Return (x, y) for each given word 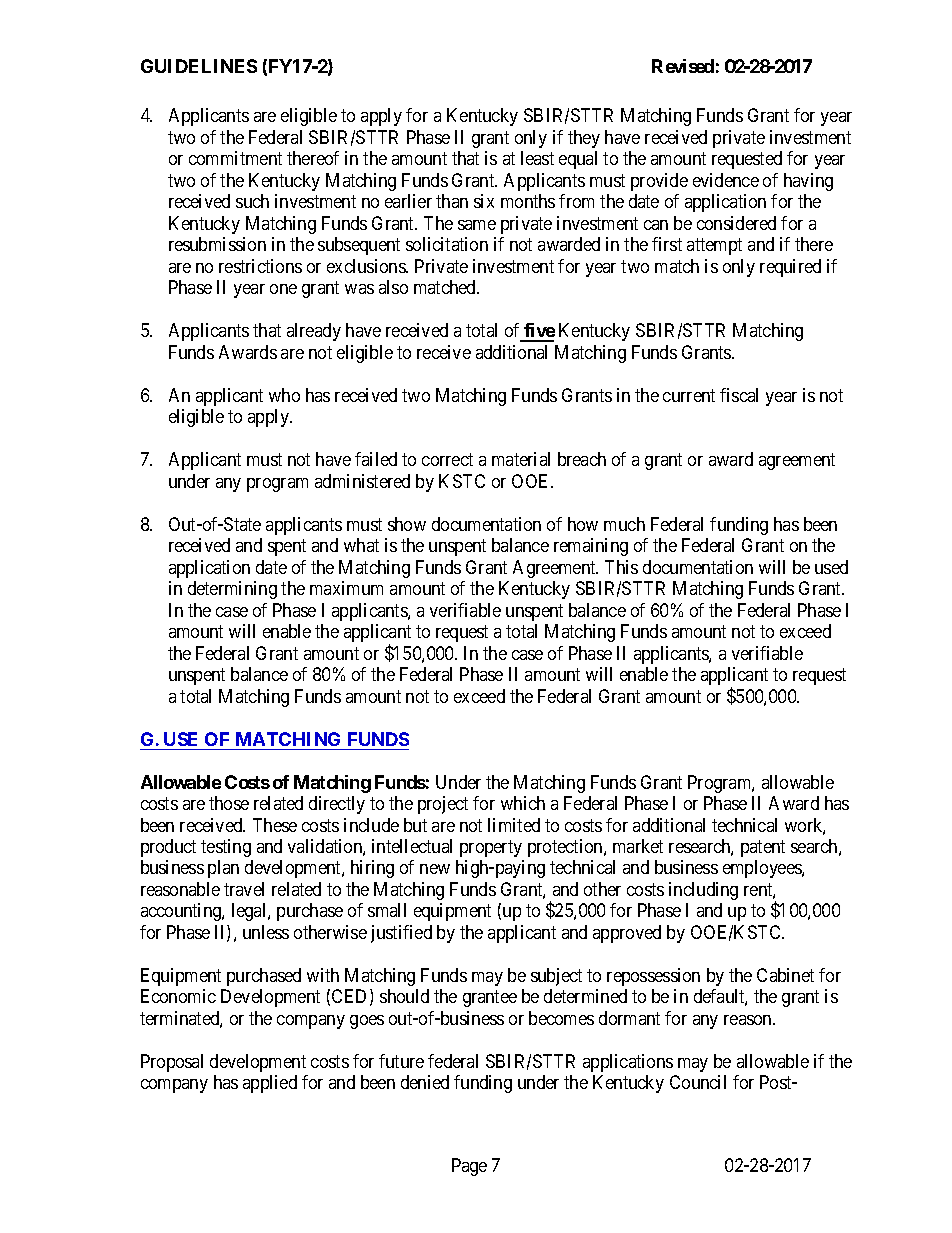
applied (270, 1084)
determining (232, 590)
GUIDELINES (199, 66)
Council (698, 1082)
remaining (591, 547)
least (537, 158)
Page (469, 1167)
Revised (683, 66)
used (831, 567)
